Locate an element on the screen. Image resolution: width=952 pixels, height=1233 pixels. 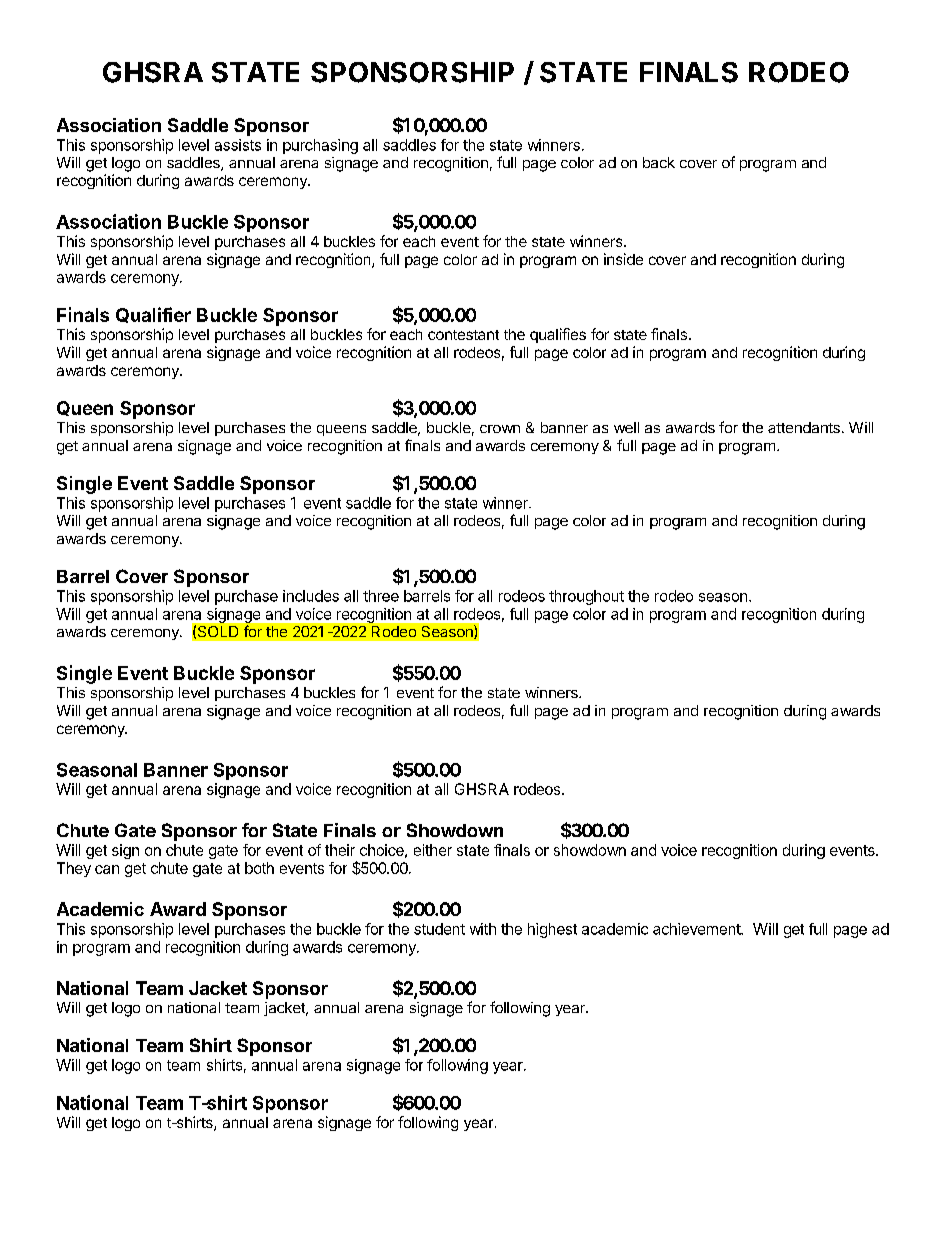
achievement is located at coordinates (697, 929).
